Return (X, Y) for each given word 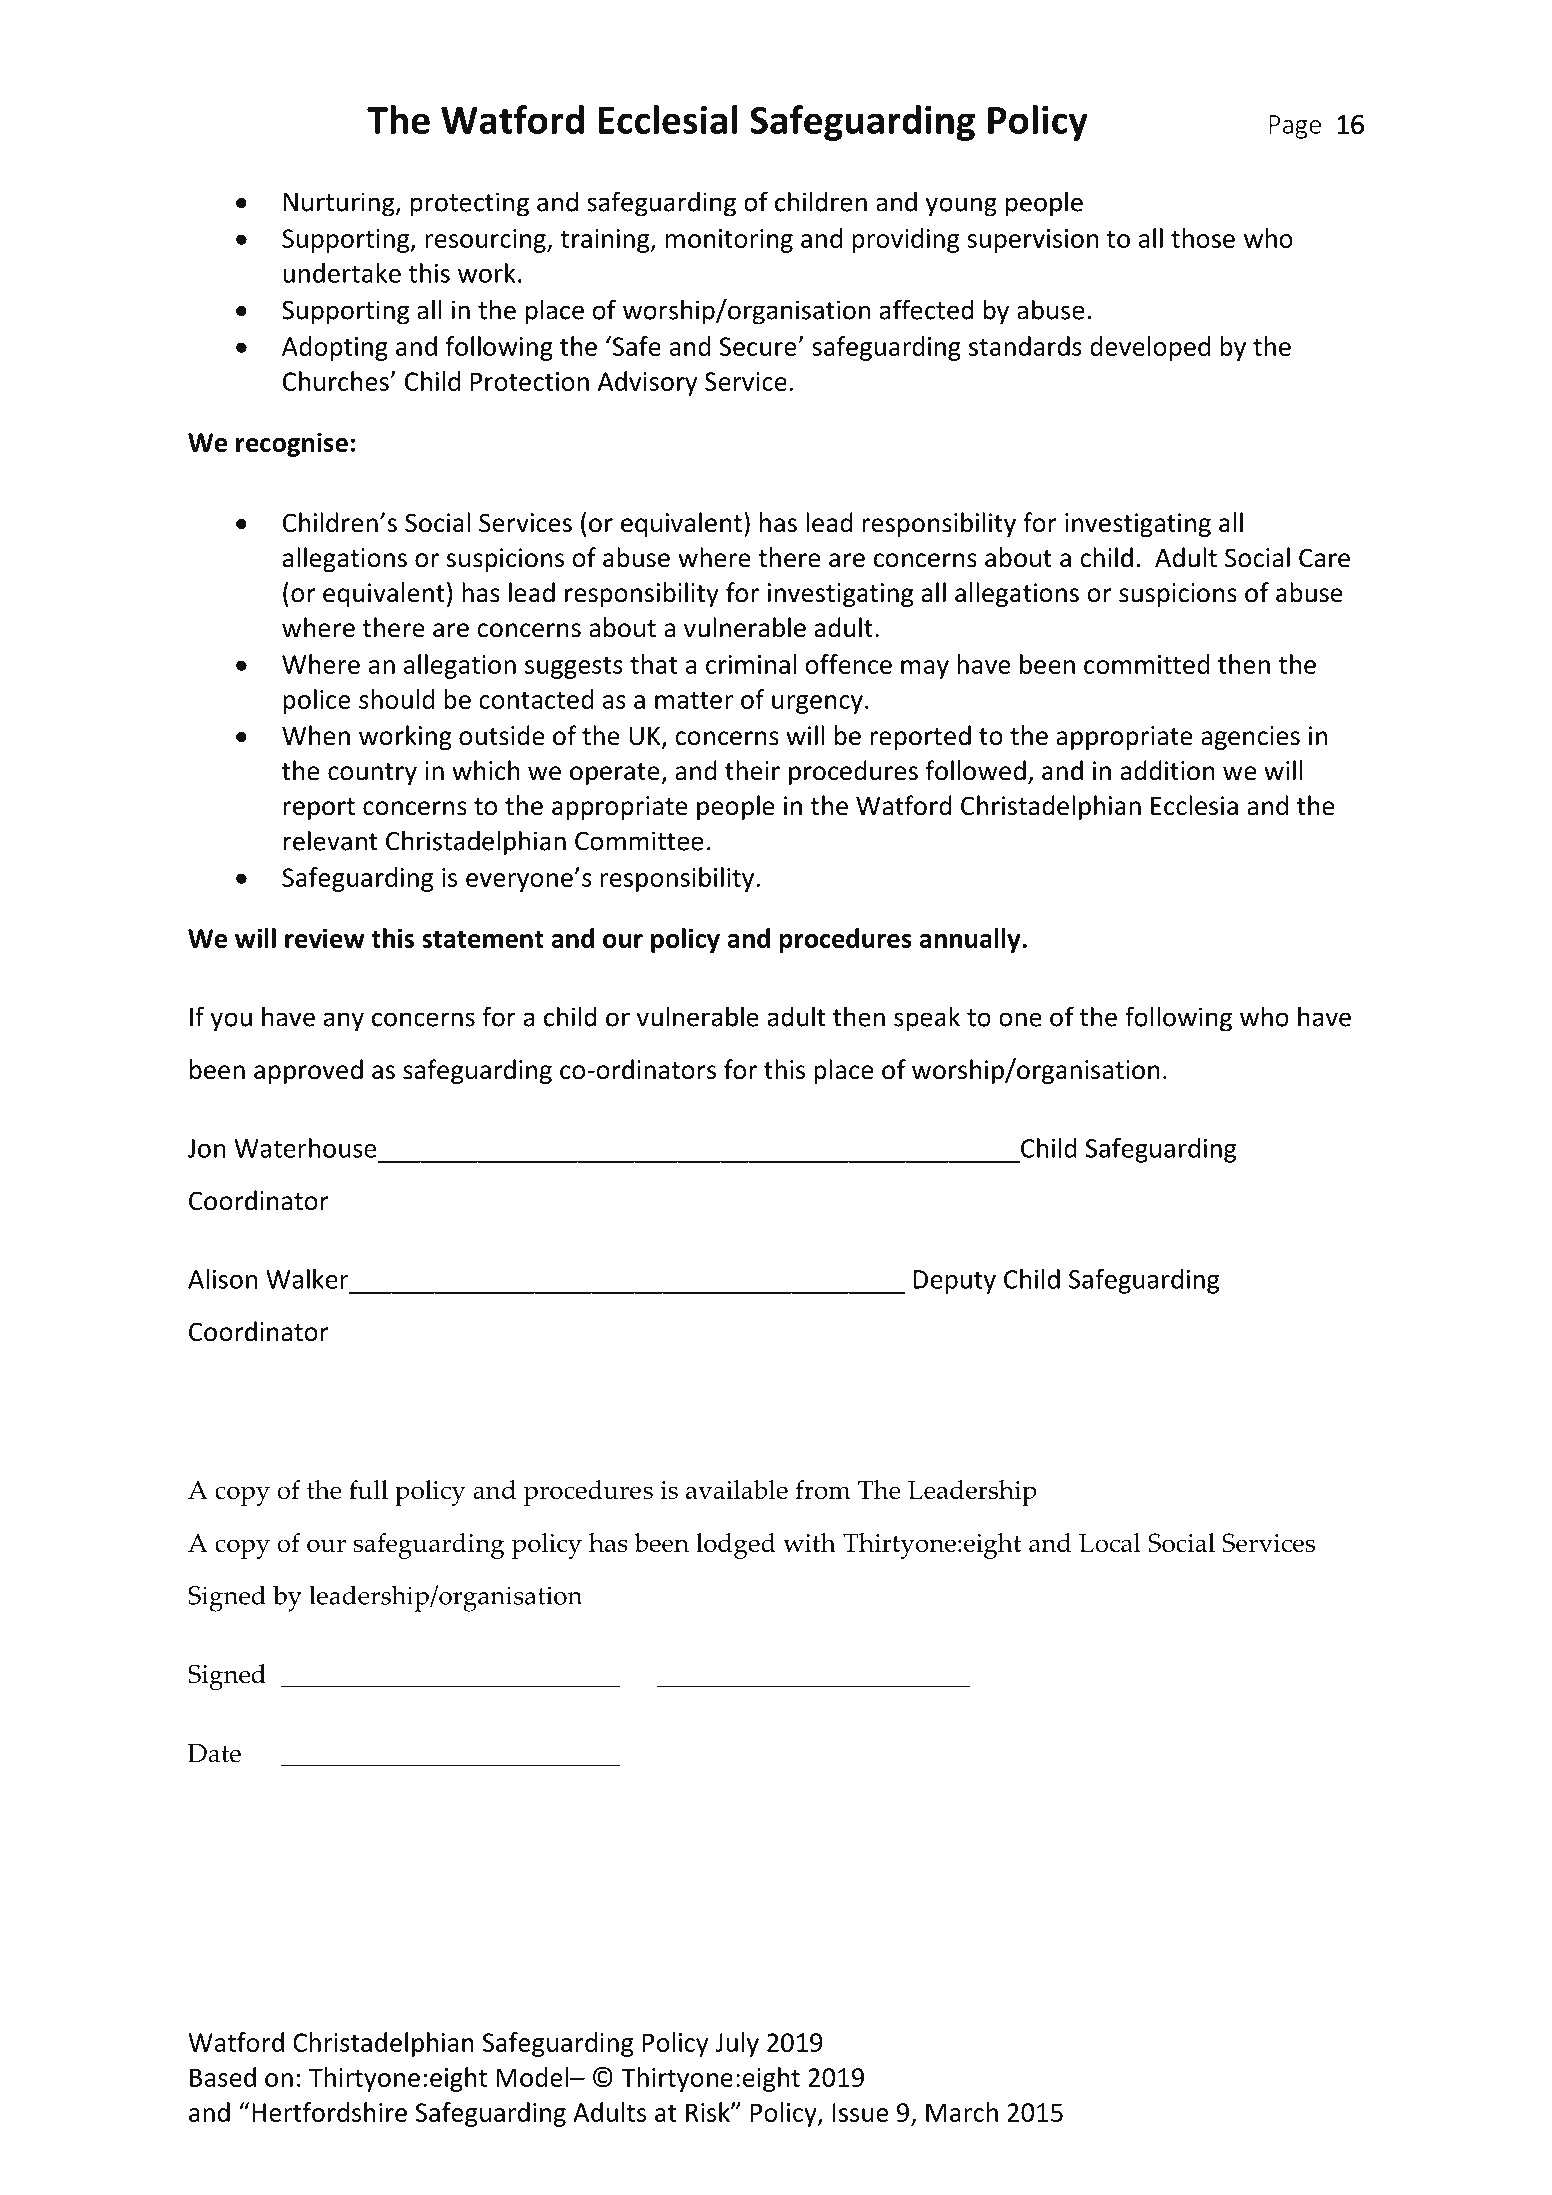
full (368, 1489)
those (1203, 238)
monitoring (729, 241)
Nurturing (340, 204)
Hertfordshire (329, 2112)
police (316, 701)
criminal (751, 664)
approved (308, 1071)
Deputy (955, 1282)
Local (1110, 1543)
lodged (735, 1546)
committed (1147, 664)
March (962, 2112)
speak (927, 1019)
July (737, 2044)
